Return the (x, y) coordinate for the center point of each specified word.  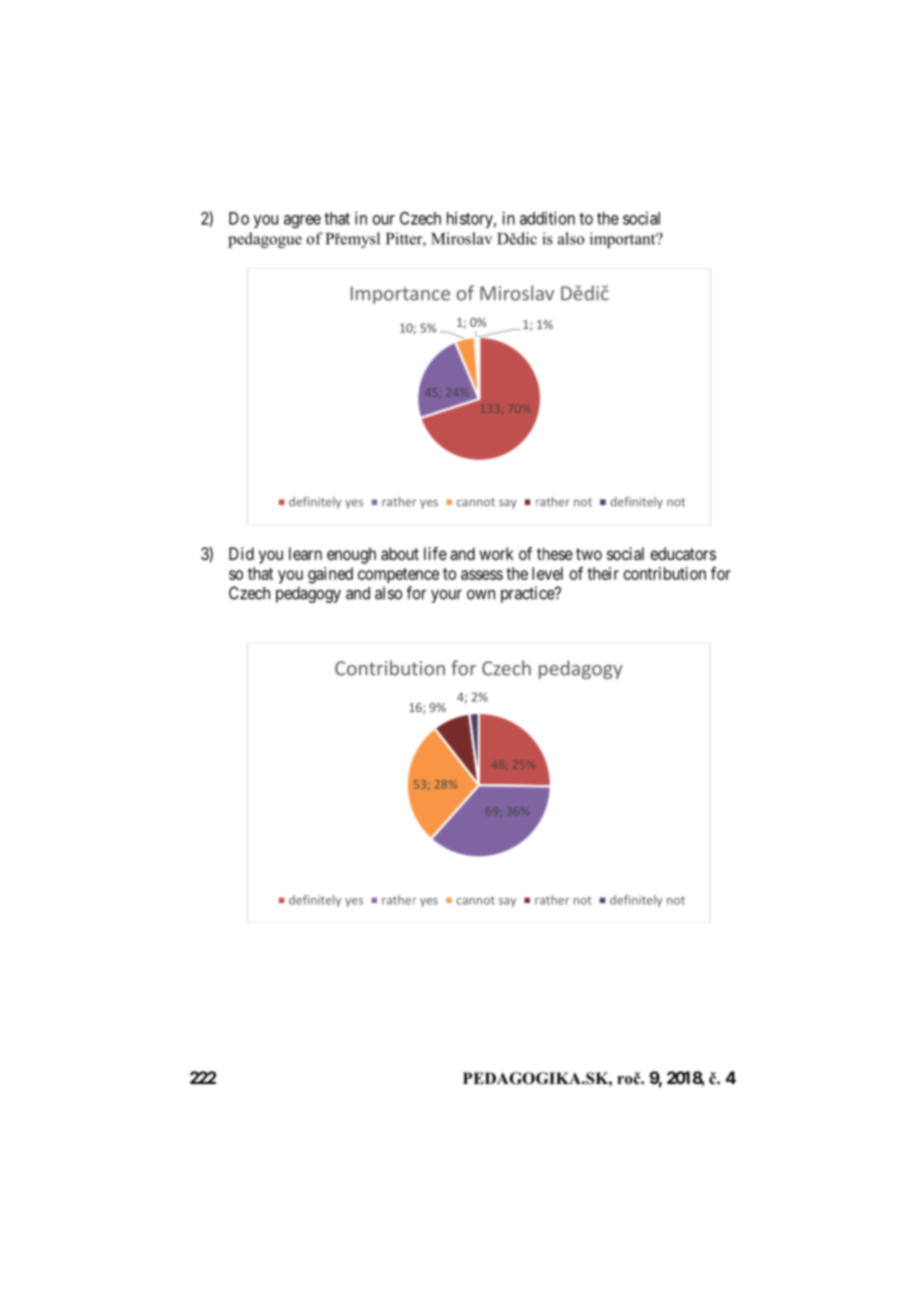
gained (330, 575)
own (481, 595)
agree (302, 221)
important (624, 240)
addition (547, 218)
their (603, 573)
